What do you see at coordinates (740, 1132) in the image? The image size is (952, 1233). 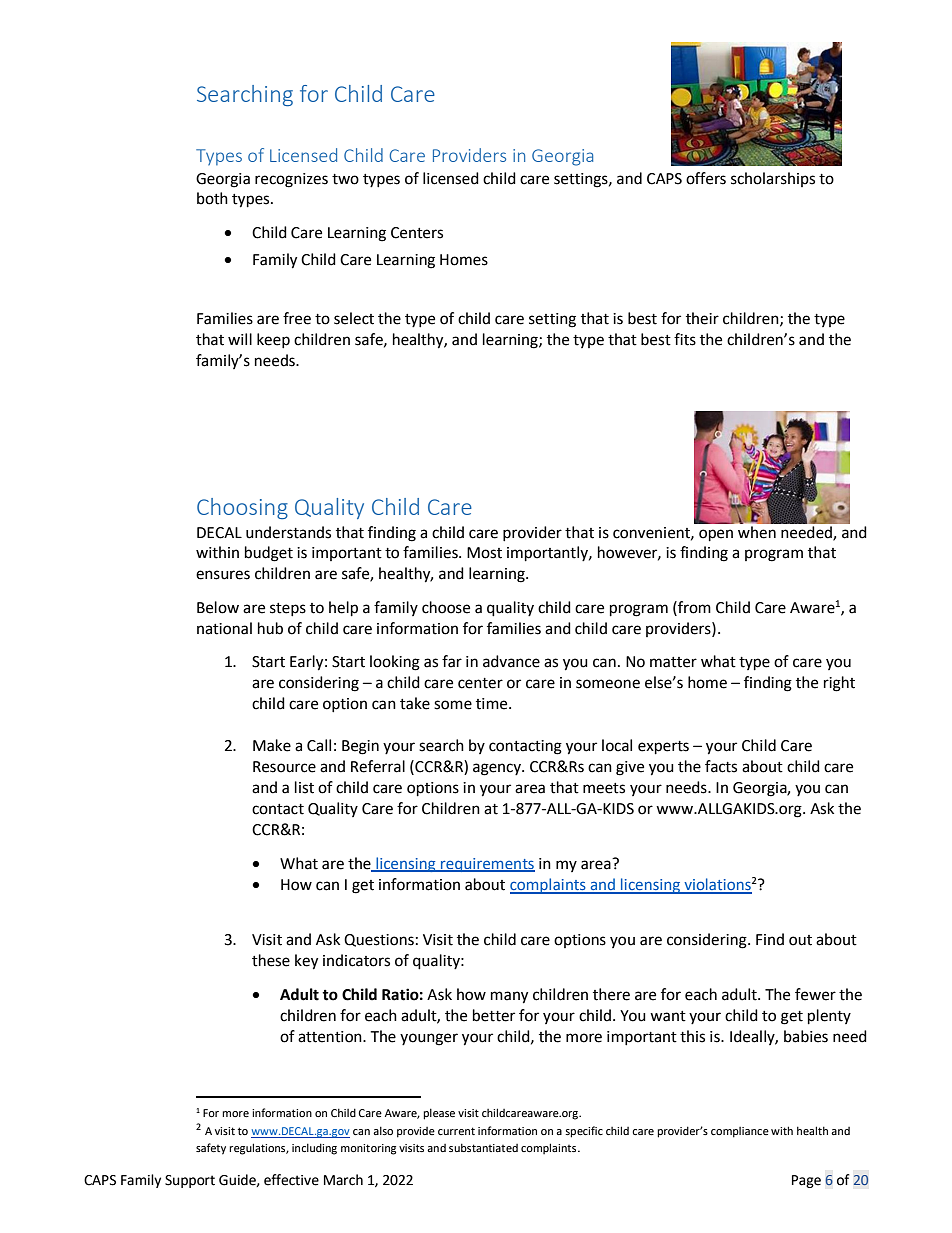 I see `compliance` at bounding box center [740, 1132].
